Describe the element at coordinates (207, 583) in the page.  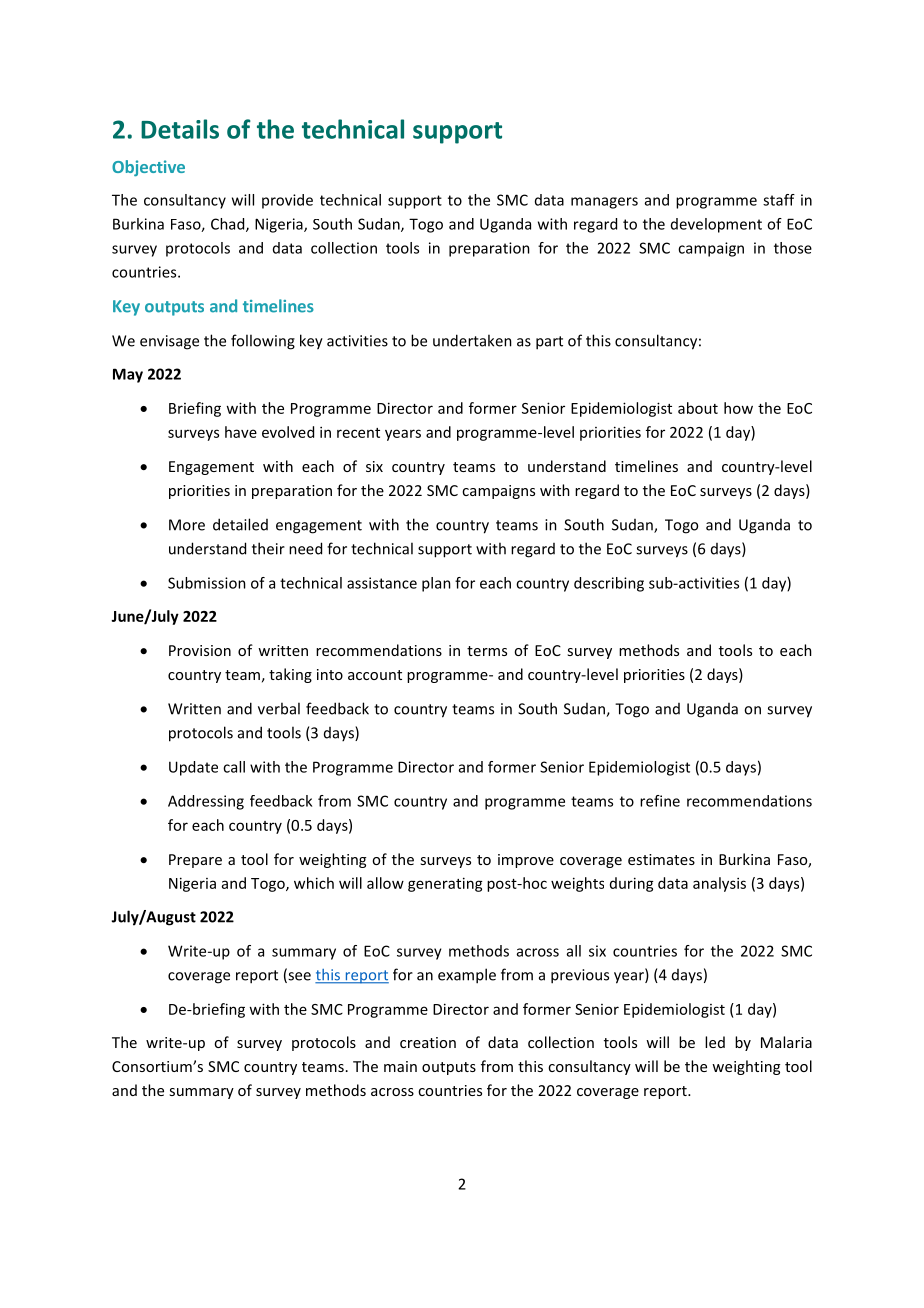
I see `Submission` at that location.
